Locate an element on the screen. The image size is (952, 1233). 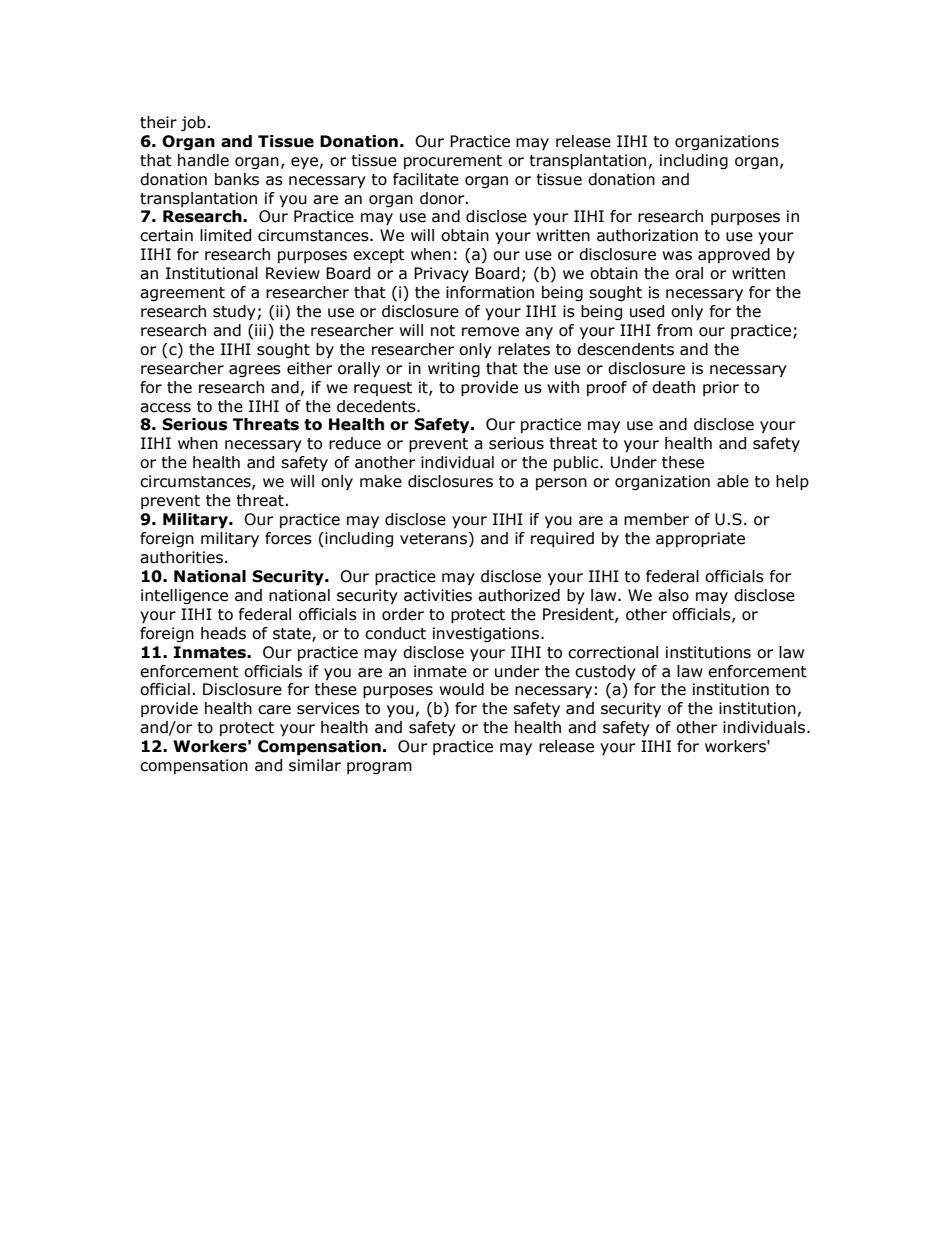
from is located at coordinates (674, 330).
